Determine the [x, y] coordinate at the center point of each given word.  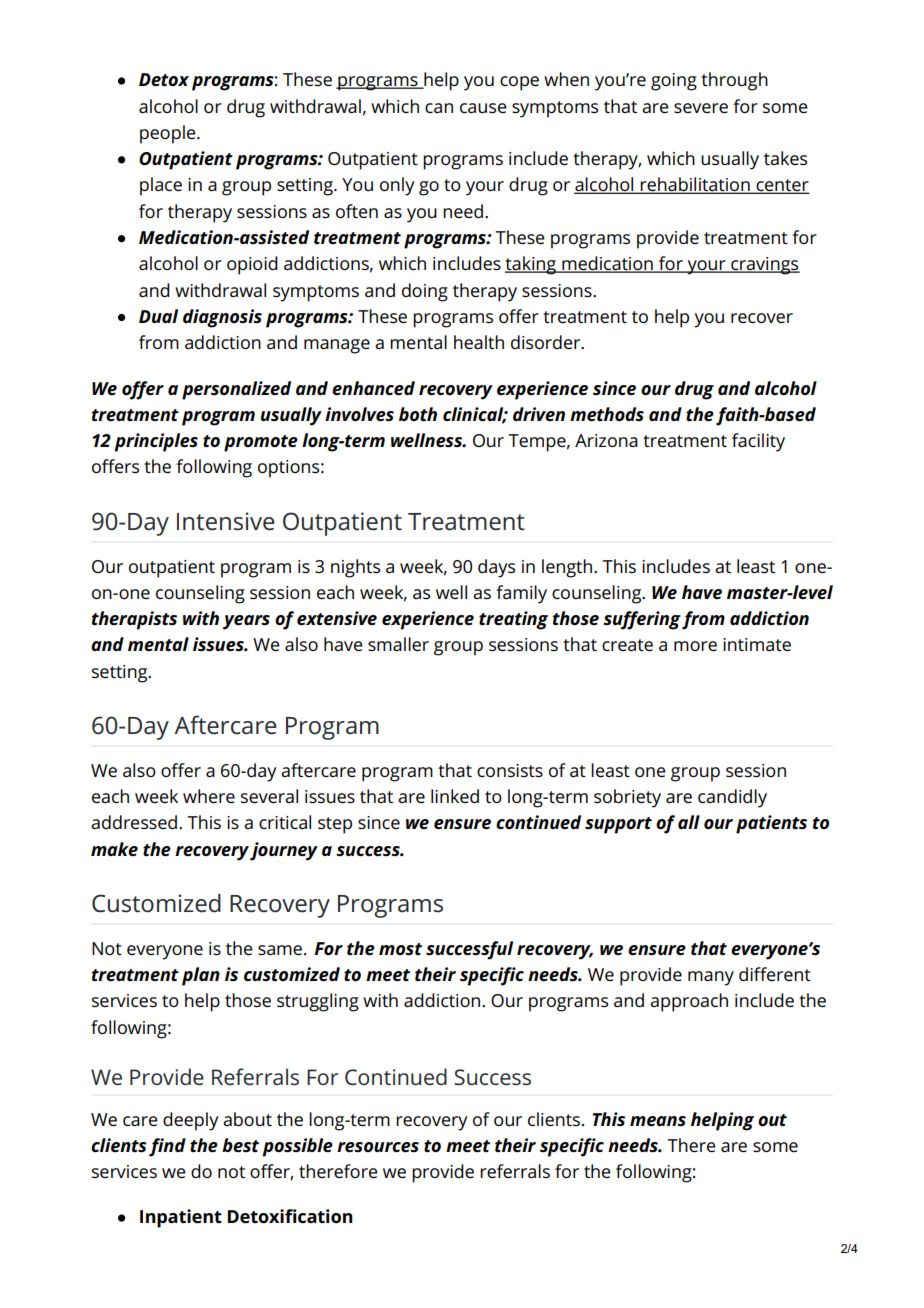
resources [378, 1147]
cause [483, 108]
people [169, 134]
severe [701, 108]
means [658, 1121]
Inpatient [181, 1218]
